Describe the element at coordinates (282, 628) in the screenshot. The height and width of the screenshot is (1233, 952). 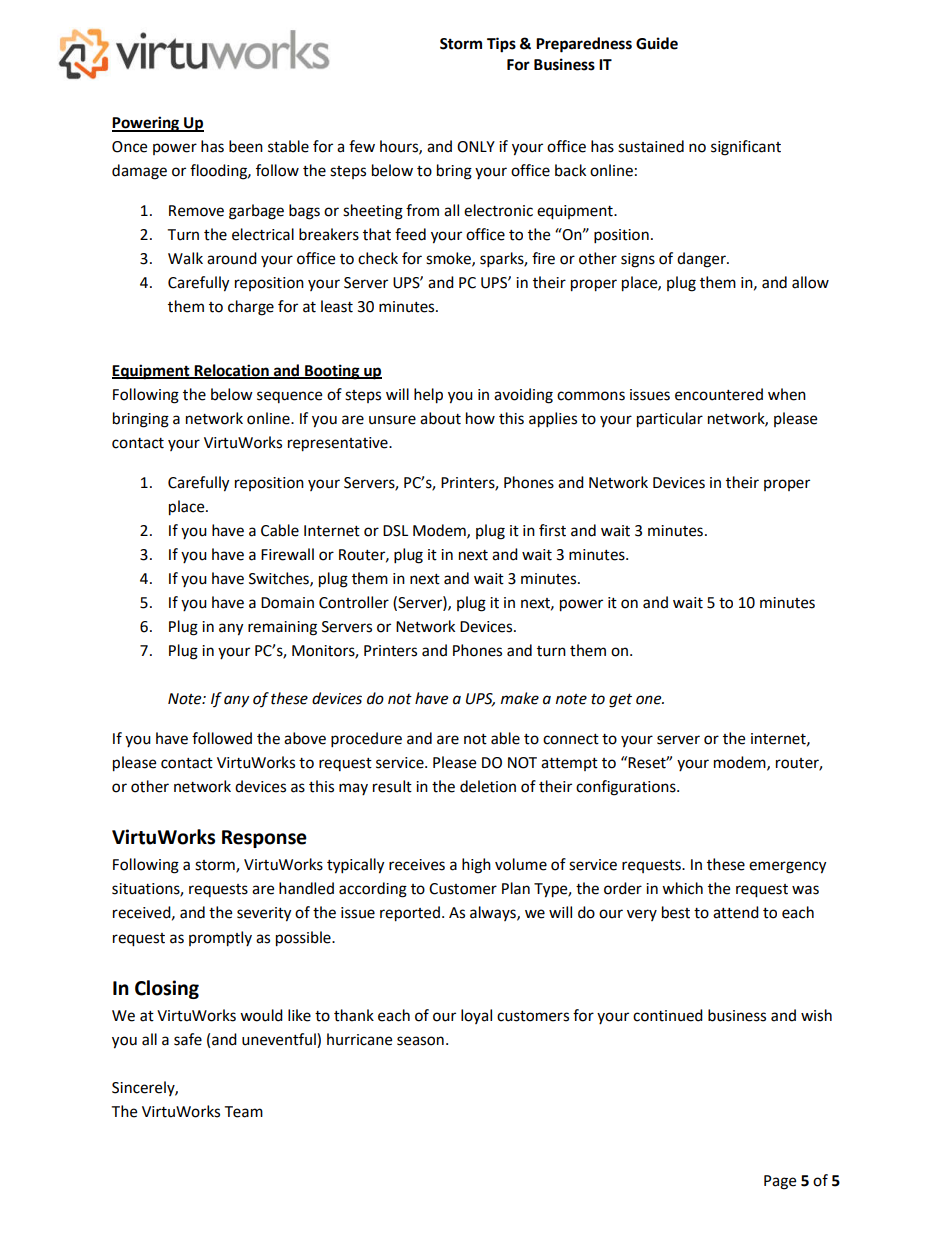
I see `remaining` at that location.
